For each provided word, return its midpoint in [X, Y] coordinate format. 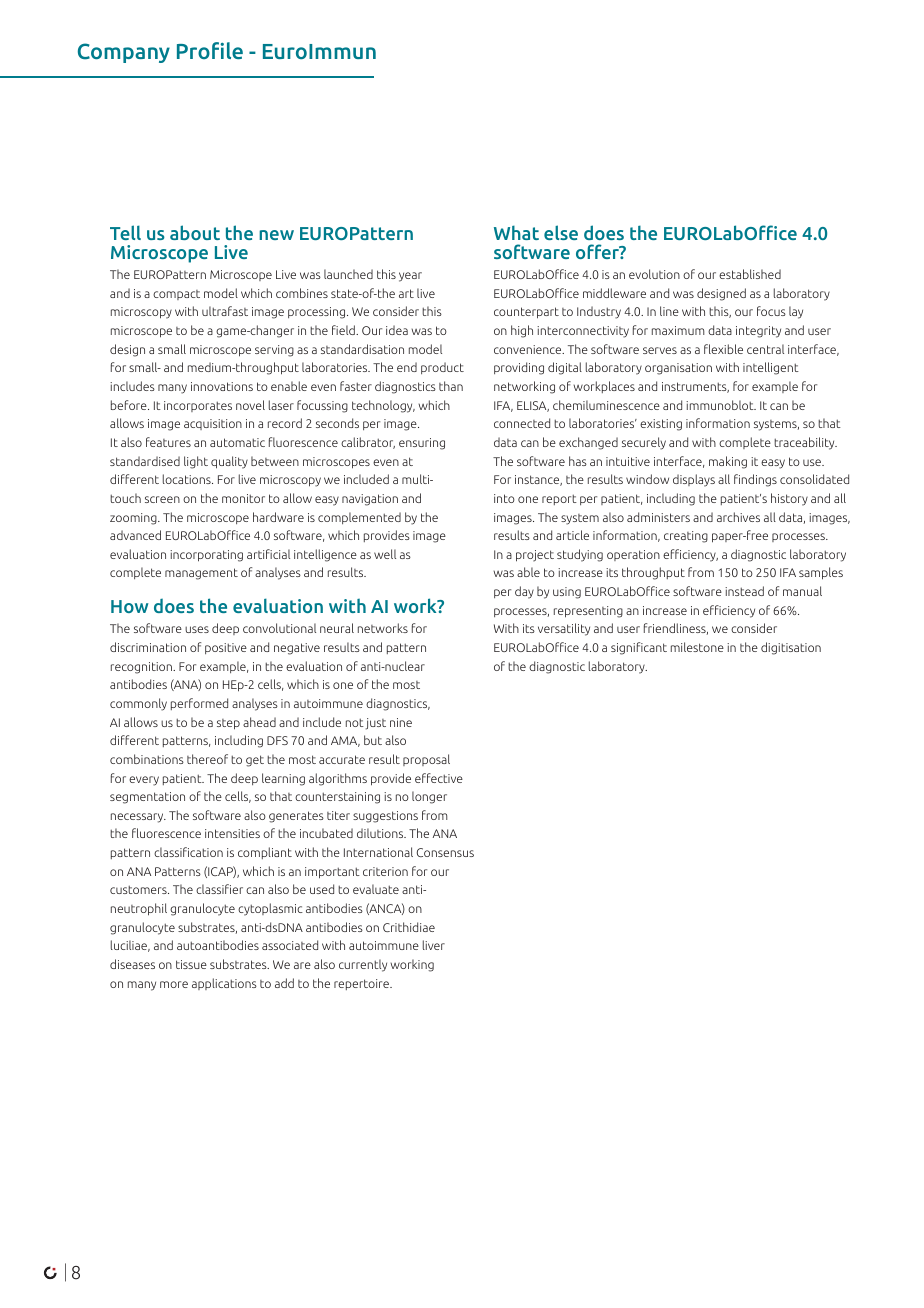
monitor [243, 498]
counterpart [526, 313]
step [228, 724]
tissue [191, 964]
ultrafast [225, 311]
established [750, 274]
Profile [210, 50]
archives [738, 517]
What [516, 232]
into [504, 498]
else [561, 232]
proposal [426, 760]
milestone [697, 647]
